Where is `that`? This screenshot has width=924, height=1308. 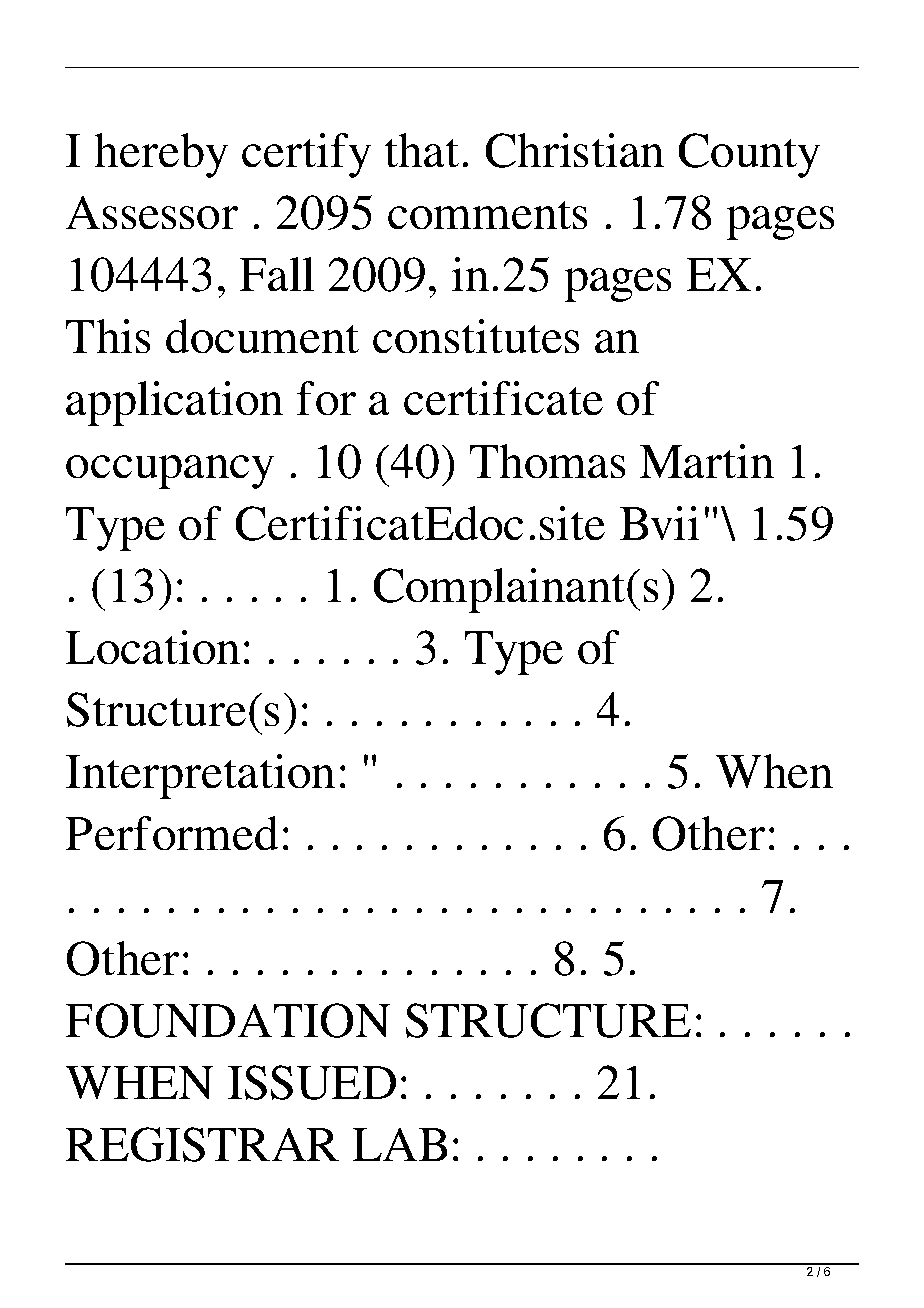
that is located at coordinates (422, 150).
